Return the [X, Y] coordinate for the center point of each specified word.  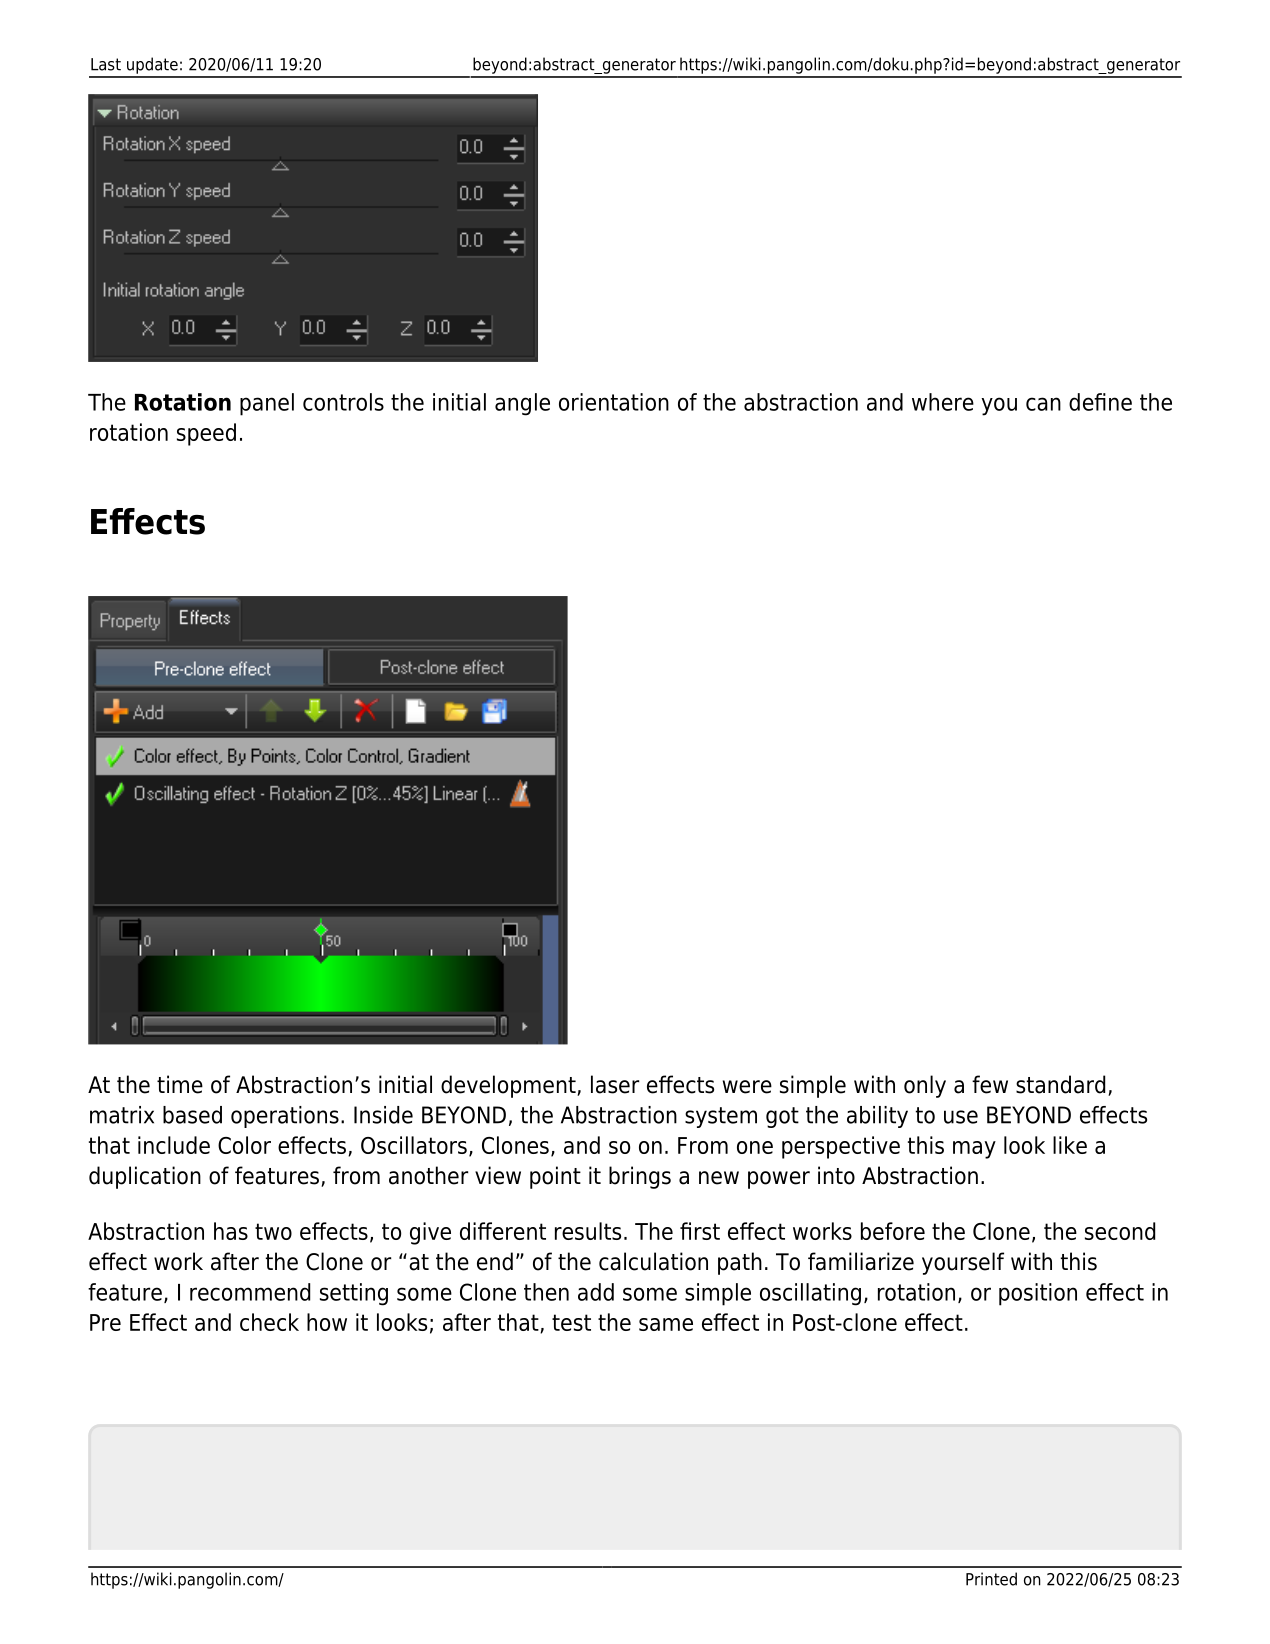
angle [522, 404]
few [990, 1084]
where [943, 402]
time [180, 1084]
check [269, 1322]
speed [206, 434]
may [974, 1150]
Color [244, 1145]
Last [106, 64]
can [1043, 404]
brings [640, 1177]
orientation [614, 402]
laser [615, 1084]
